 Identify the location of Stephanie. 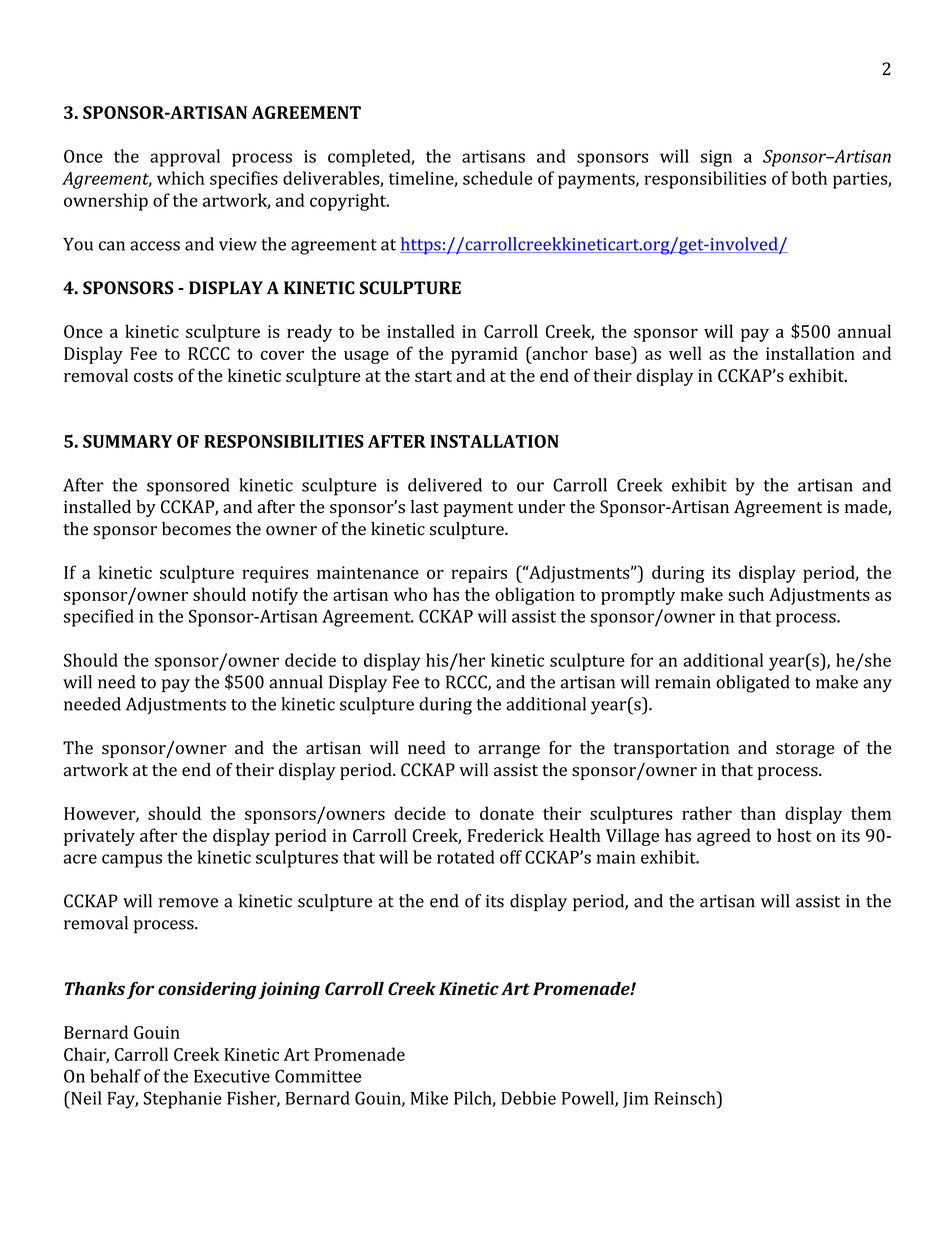
(183, 1100).
